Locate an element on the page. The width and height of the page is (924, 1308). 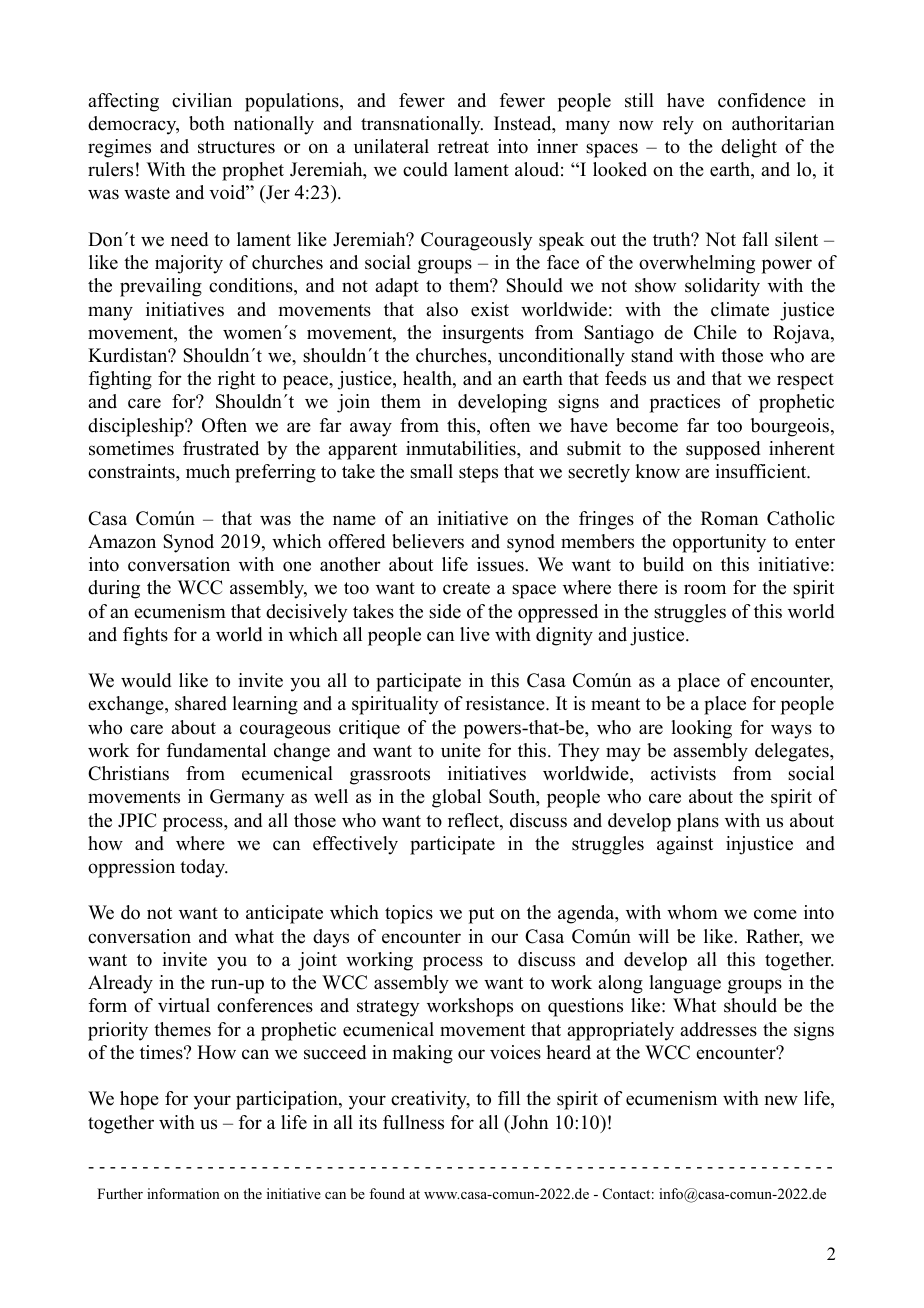
fullness is located at coordinates (413, 1122).
